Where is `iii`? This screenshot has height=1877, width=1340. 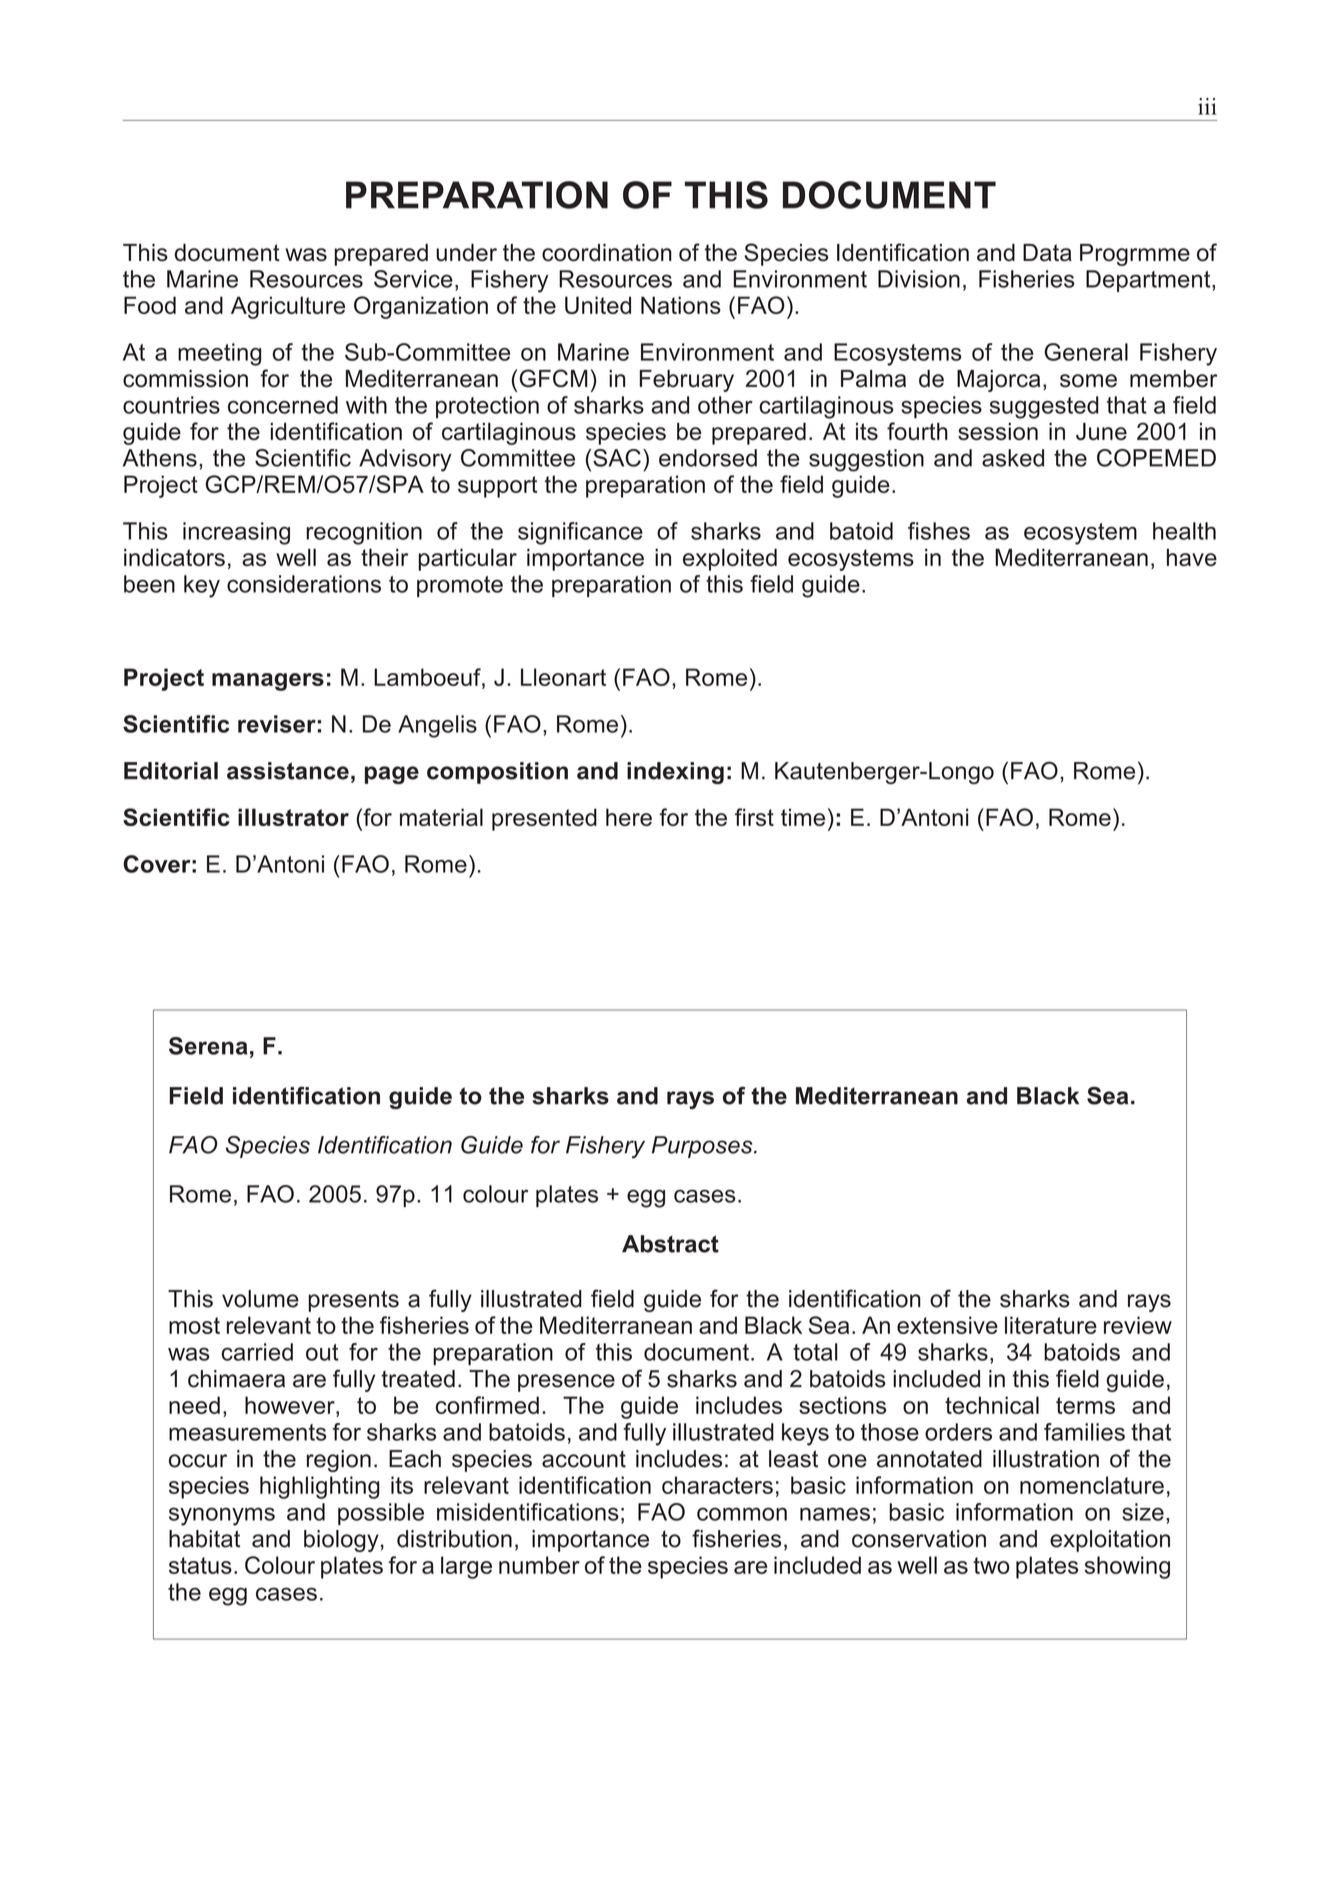 iii is located at coordinates (1207, 106).
